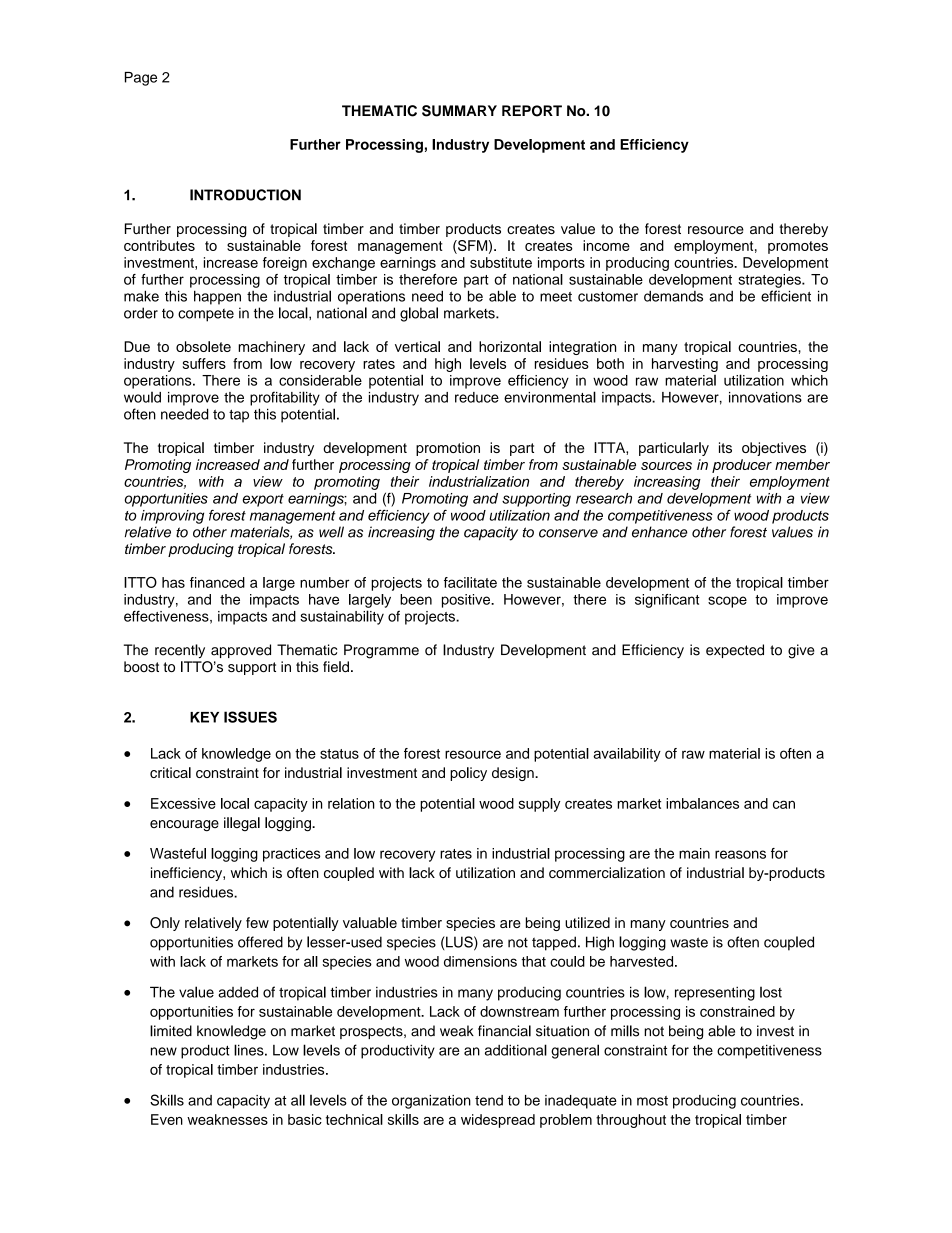 This document has width=952, height=1233. What do you see at coordinates (798, 247) in the document?
I see `promotes` at bounding box center [798, 247].
